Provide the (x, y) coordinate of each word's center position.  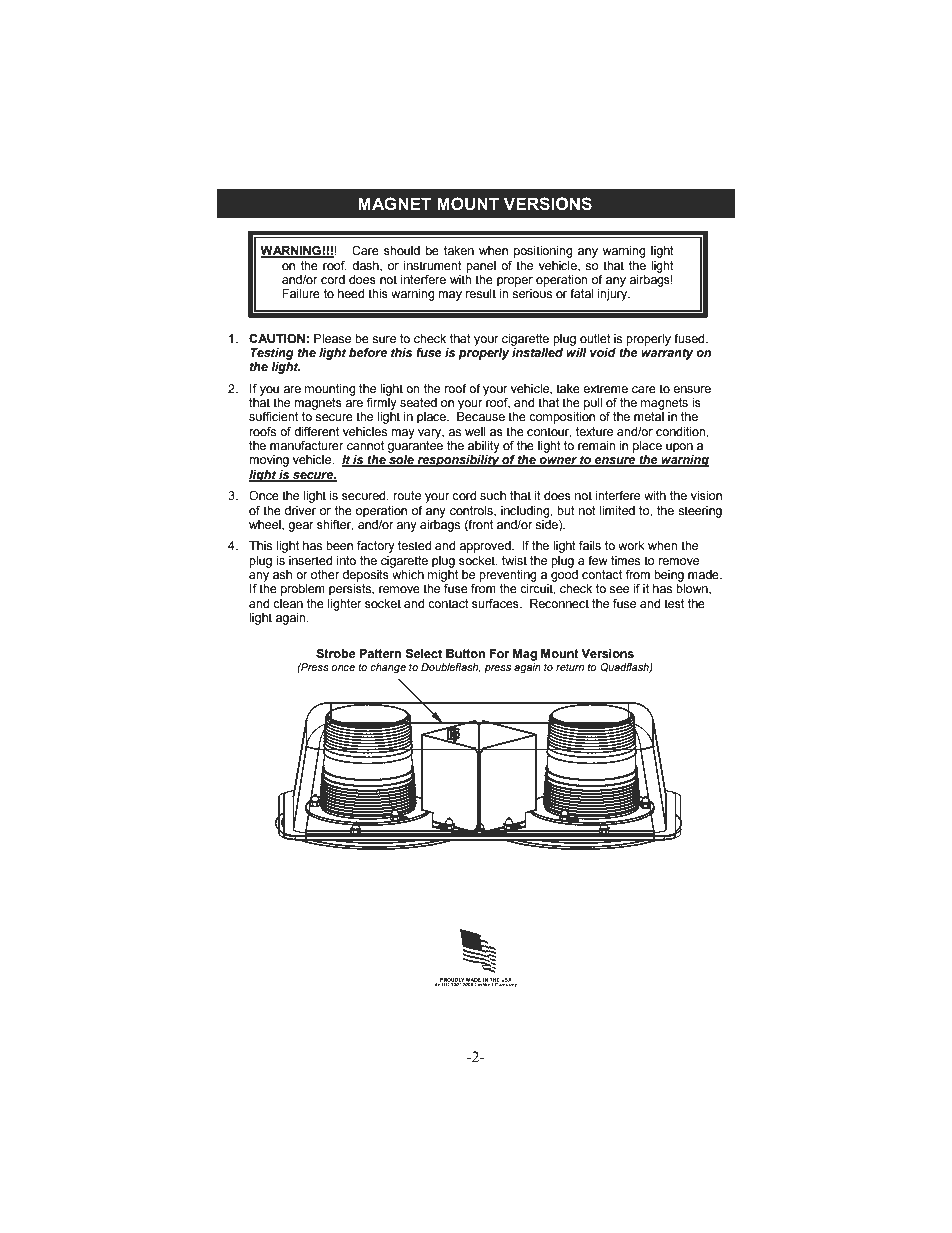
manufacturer (307, 446)
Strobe (336, 654)
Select (423, 654)
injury (614, 295)
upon (679, 448)
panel (481, 267)
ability (484, 447)
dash (366, 266)
